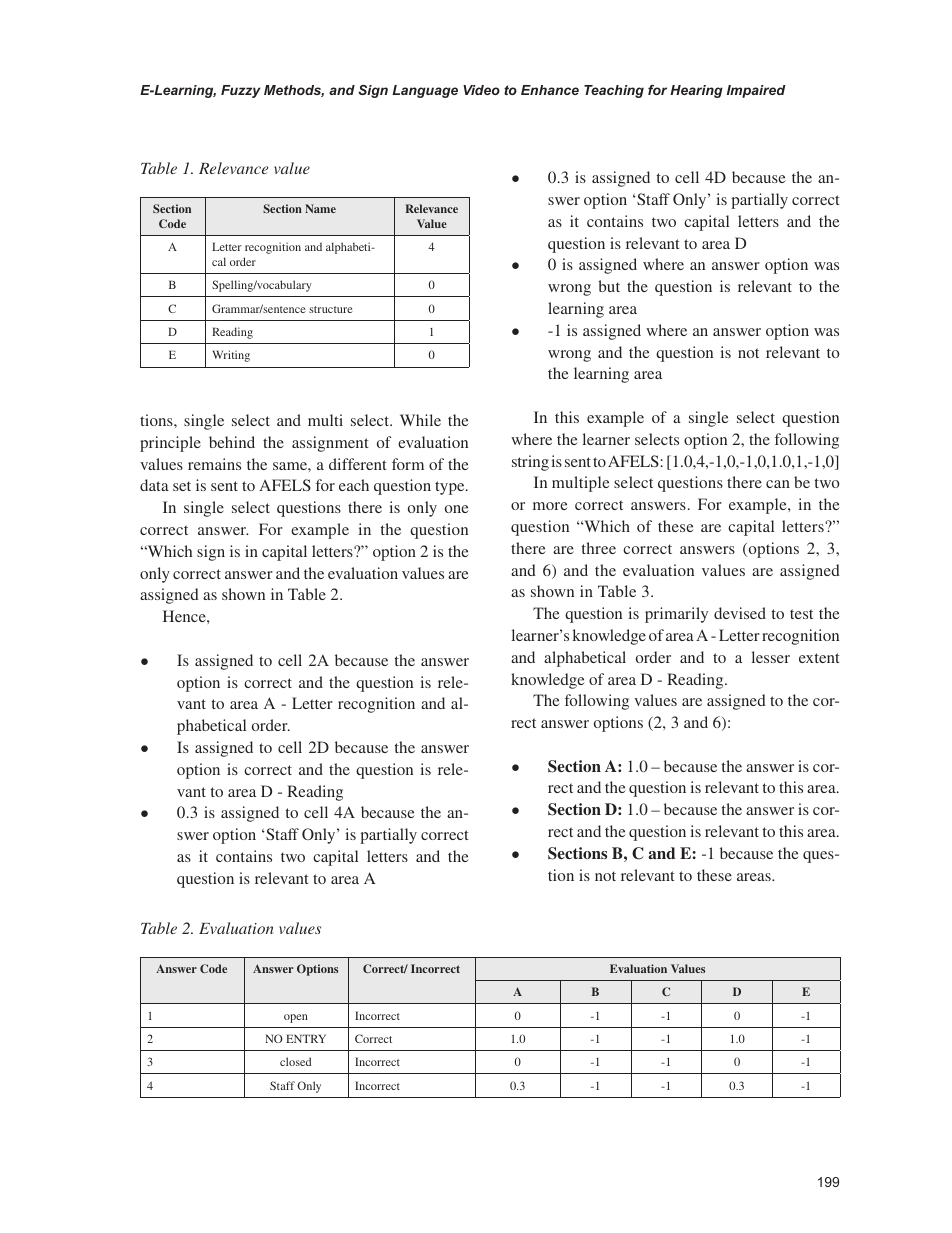 The height and width of the page is (1233, 952). Describe the element at coordinates (676, 615) in the page. I see `primarily` at that location.
